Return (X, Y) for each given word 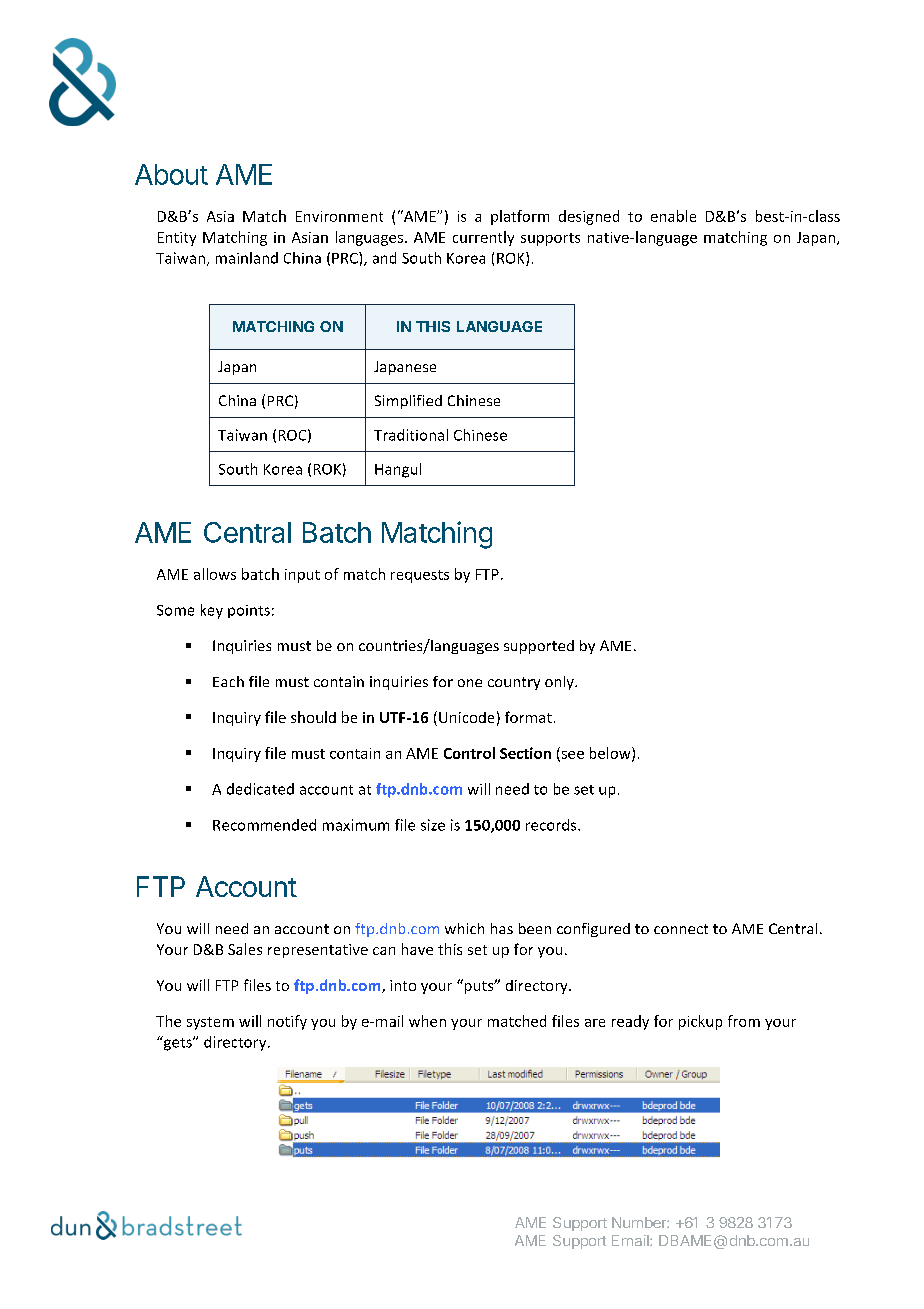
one (470, 683)
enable (673, 216)
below (611, 754)
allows (215, 574)
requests (420, 576)
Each (228, 681)
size (433, 825)
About (171, 174)
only (560, 683)
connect (681, 929)
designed (589, 217)
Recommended (264, 825)
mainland (247, 258)
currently (483, 238)
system (210, 1023)
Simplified (408, 402)
